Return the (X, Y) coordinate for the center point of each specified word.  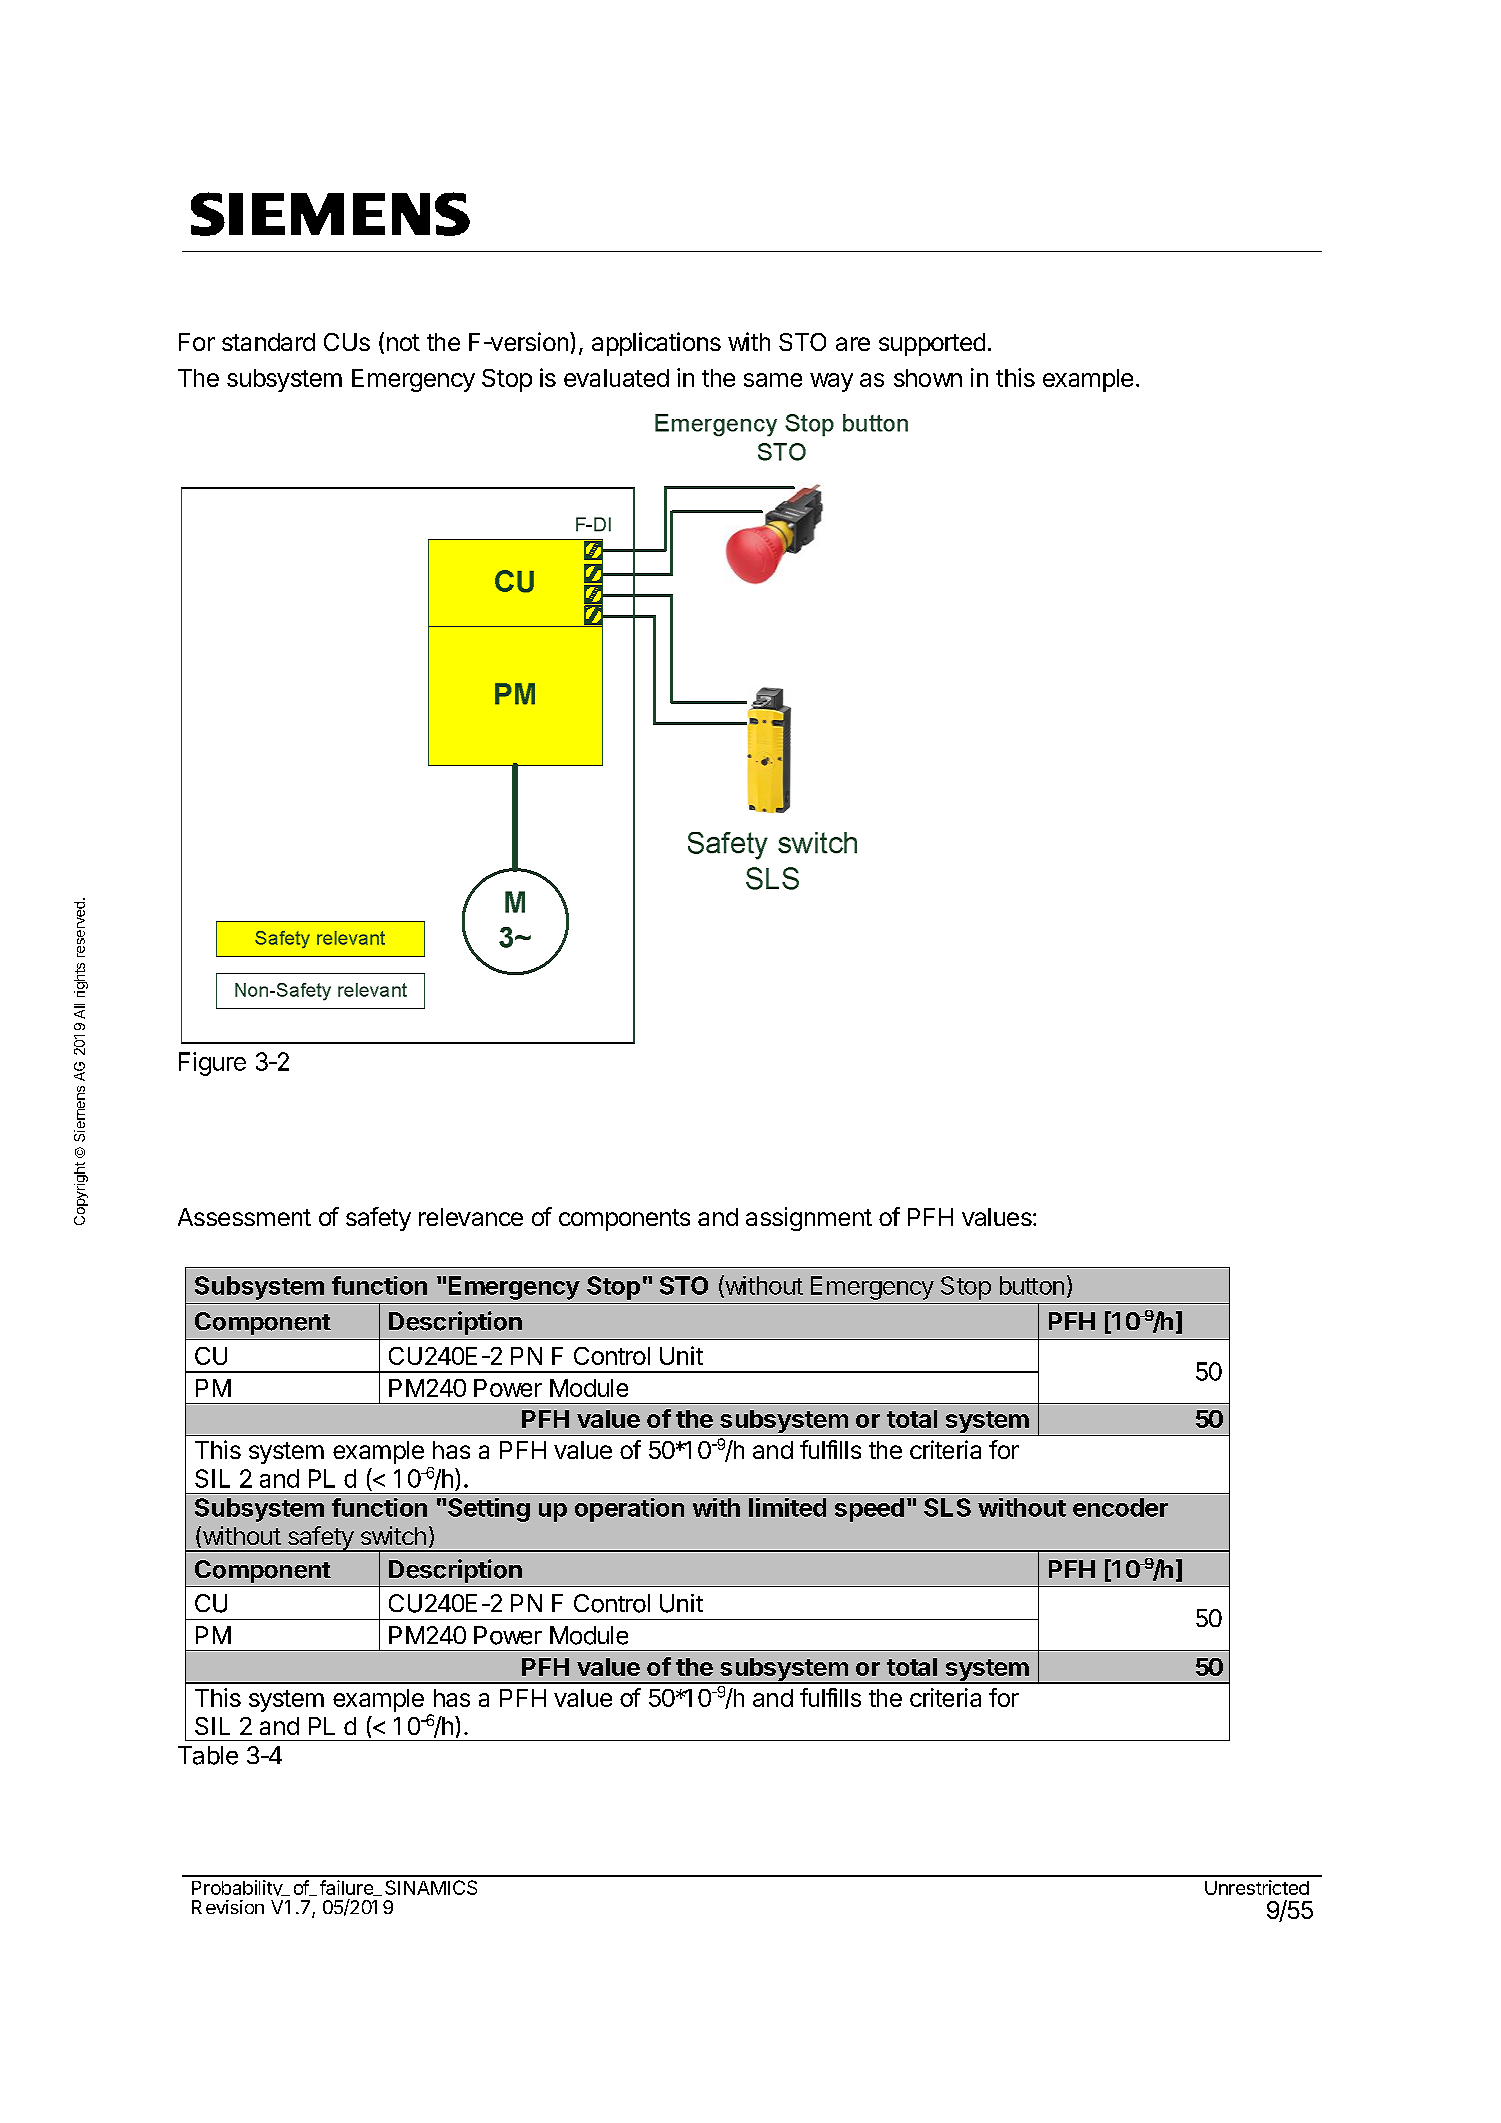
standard (268, 342)
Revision (228, 1907)
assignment (809, 1219)
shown (928, 378)
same (773, 380)
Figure (212, 1064)
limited (787, 1507)
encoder (1120, 1507)
